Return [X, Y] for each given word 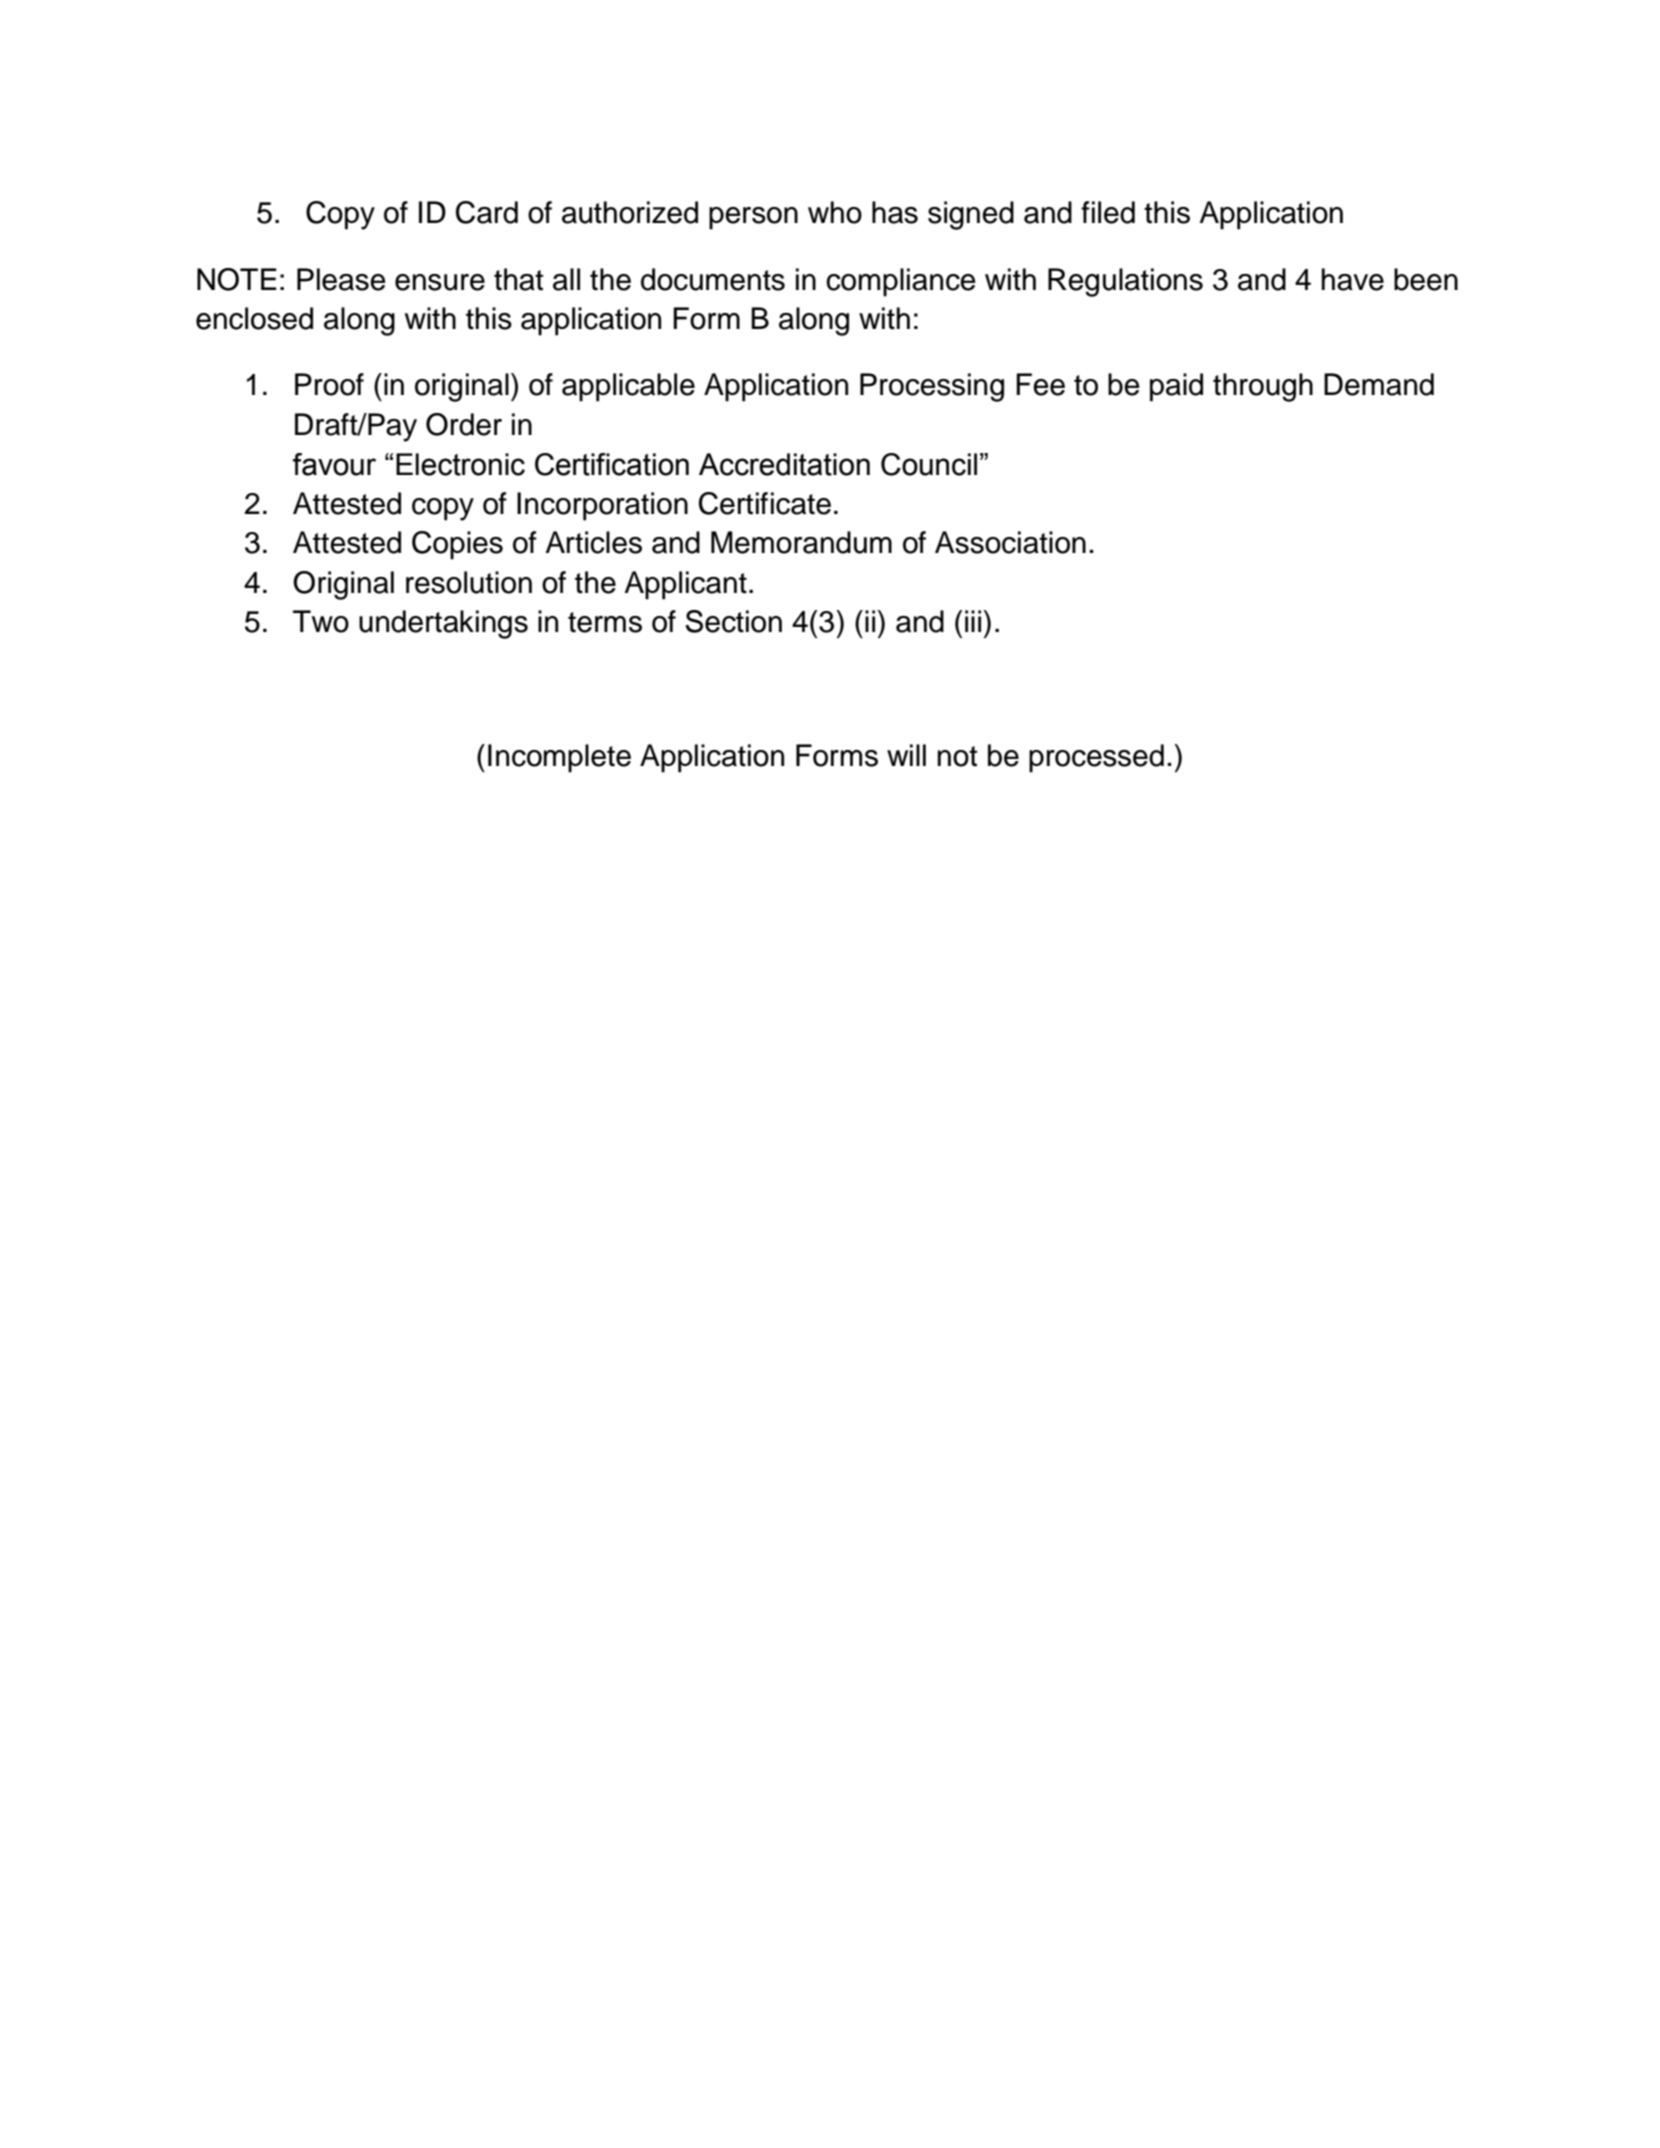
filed [1108, 212]
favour [334, 464]
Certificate [765, 503]
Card [487, 212]
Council [929, 464]
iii [973, 621]
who [835, 212]
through [1263, 387]
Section [733, 621]
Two [321, 621]
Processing [932, 387]
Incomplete [559, 758]
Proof [329, 384]
